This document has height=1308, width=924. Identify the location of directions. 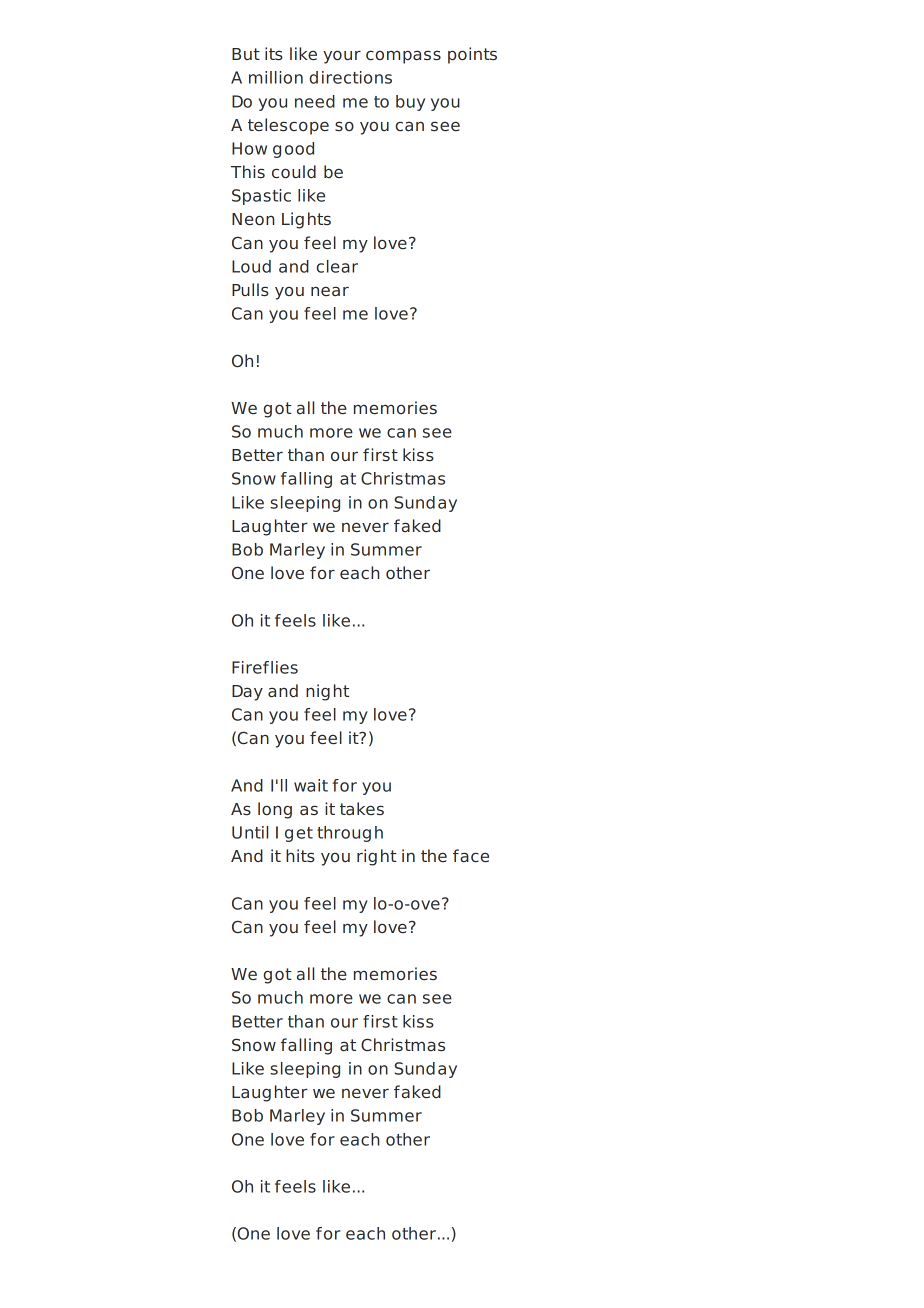
(350, 77).
